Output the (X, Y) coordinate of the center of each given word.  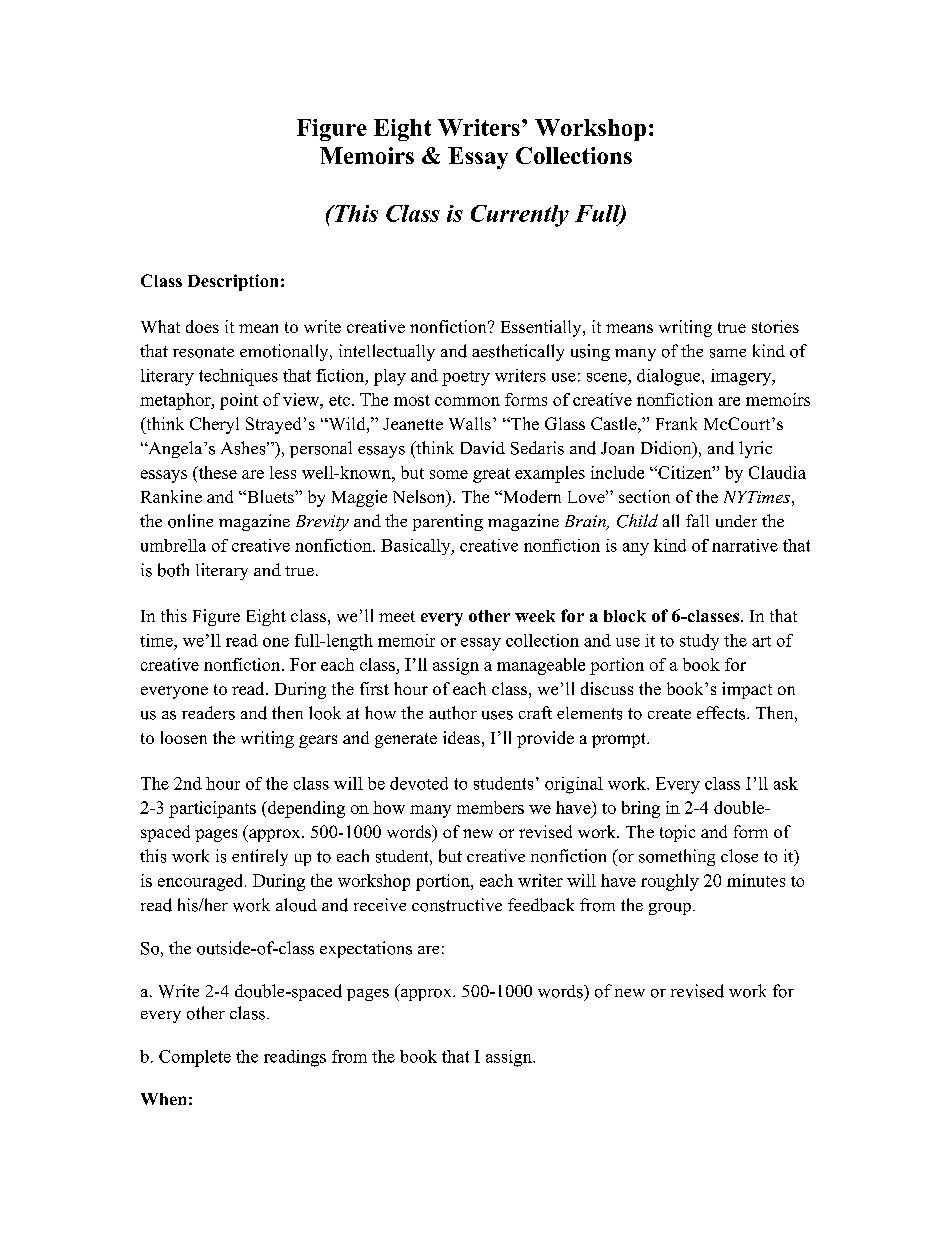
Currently (520, 216)
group (670, 909)
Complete (195, 1058)
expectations (366, 949)
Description (233, 282)
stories (775, 326)
